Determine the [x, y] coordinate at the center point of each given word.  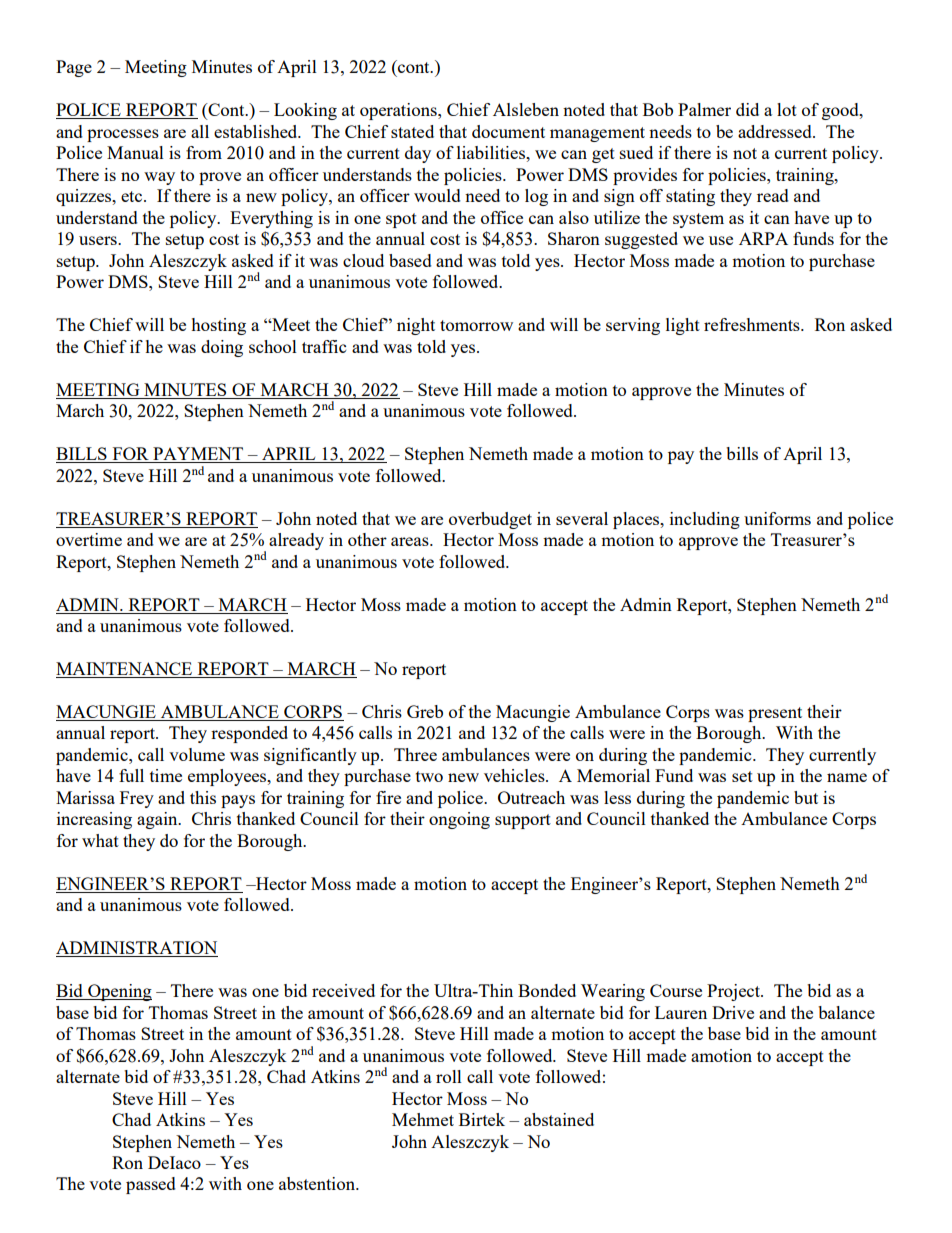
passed [151, 1185]
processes [123, 135]
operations [399, 111]
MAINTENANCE [125, 670]
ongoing [459, 820]
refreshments [753, 324]
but [806, 797]
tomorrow [476, 325]
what [100, 840]
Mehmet [423, 1119]
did [747, 109]
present [775, 714]
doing [222, 348]
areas [411, 541]
